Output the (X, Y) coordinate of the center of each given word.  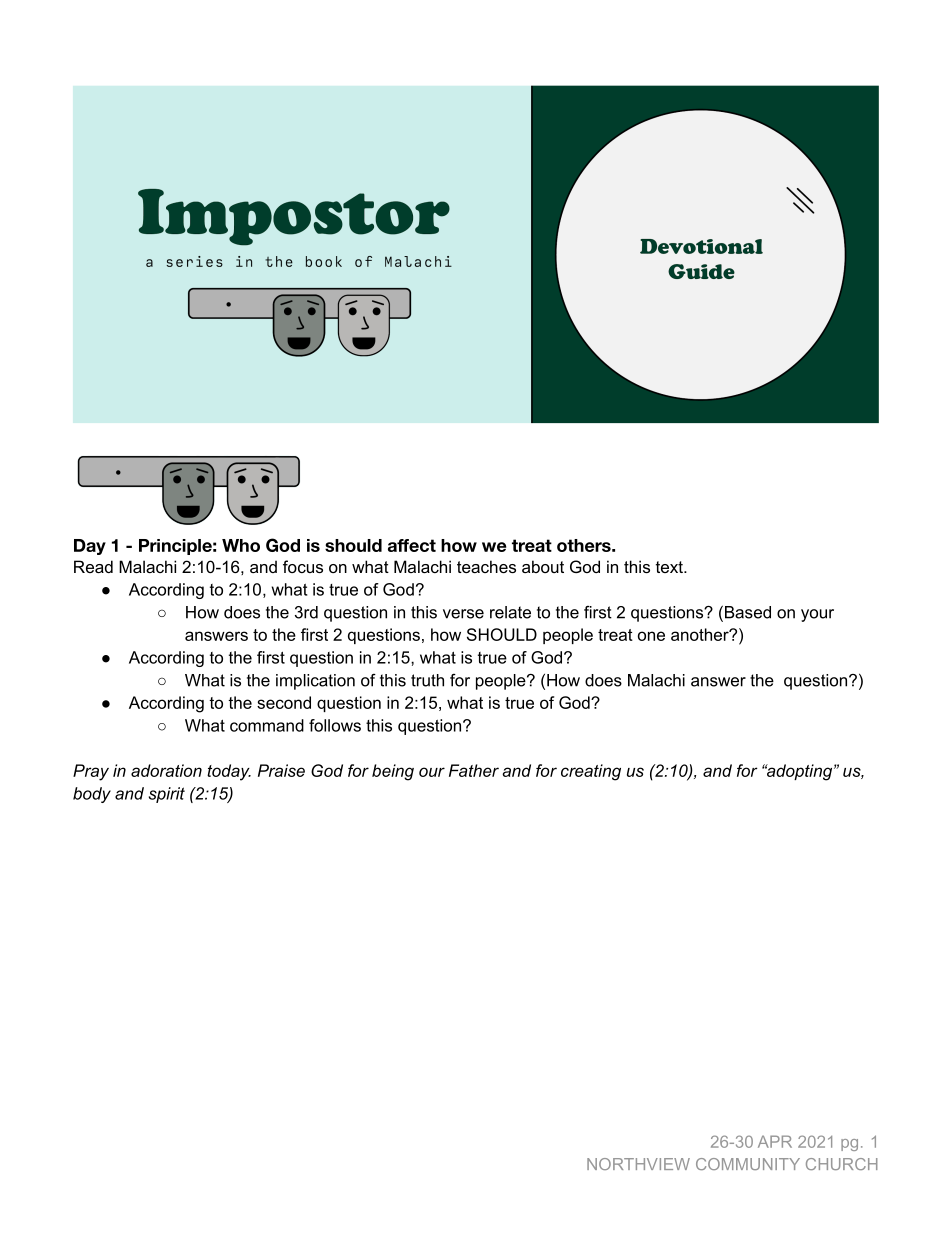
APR (775, 1141)
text (670, 567)
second (284, 702)
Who (241, 545)
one (651, 636)
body (92, 795)
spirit (167, 795)
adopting (800, 772)
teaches (486, 566)
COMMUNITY (748, 1164)
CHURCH (842, 1164)
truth (427, 680)
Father (474, 770)
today (229, 772)
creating (591, 772)
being (393, 772)
